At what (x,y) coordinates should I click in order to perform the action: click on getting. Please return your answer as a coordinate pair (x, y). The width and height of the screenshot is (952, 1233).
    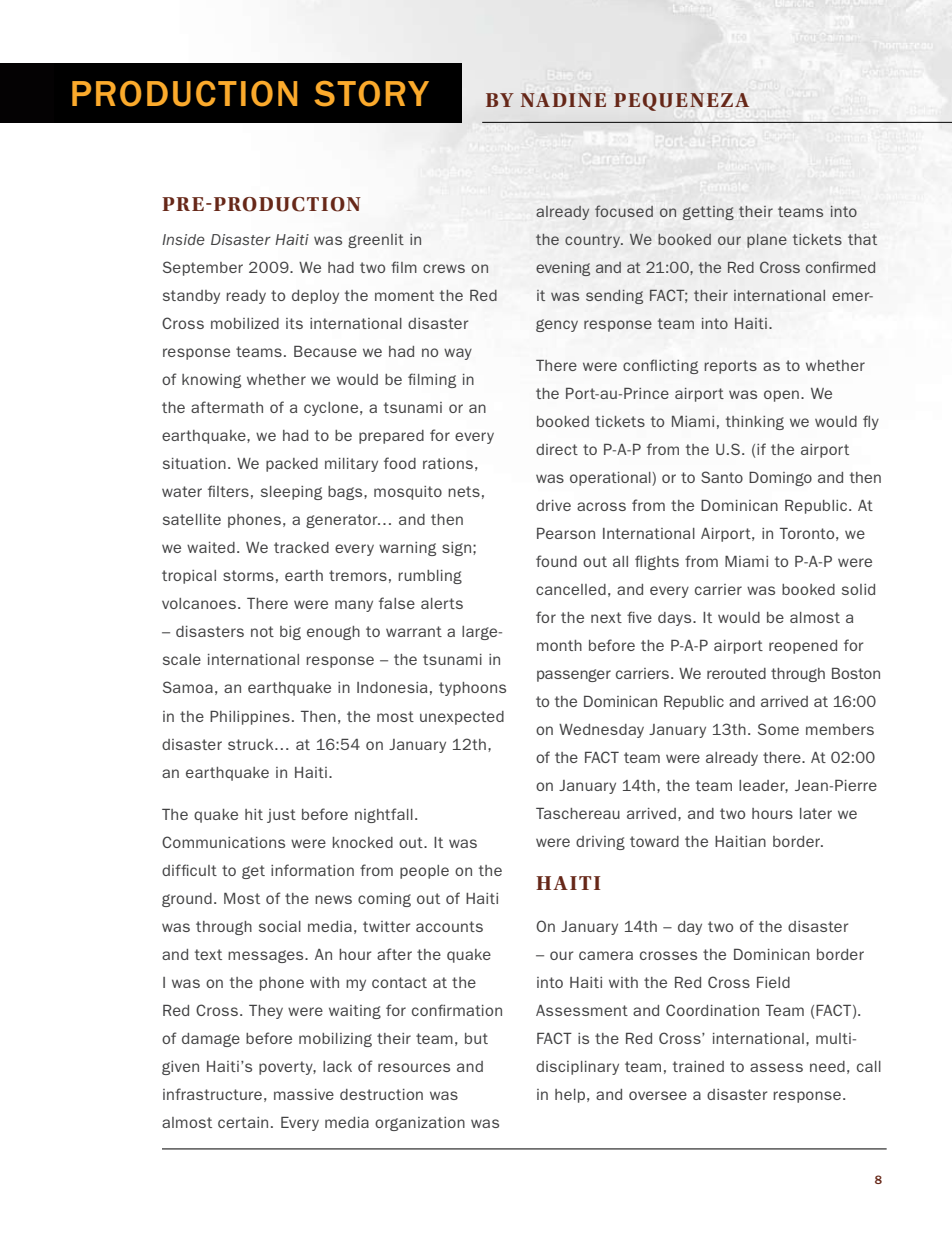
    Looking at the image, I should click on (708, 213).
